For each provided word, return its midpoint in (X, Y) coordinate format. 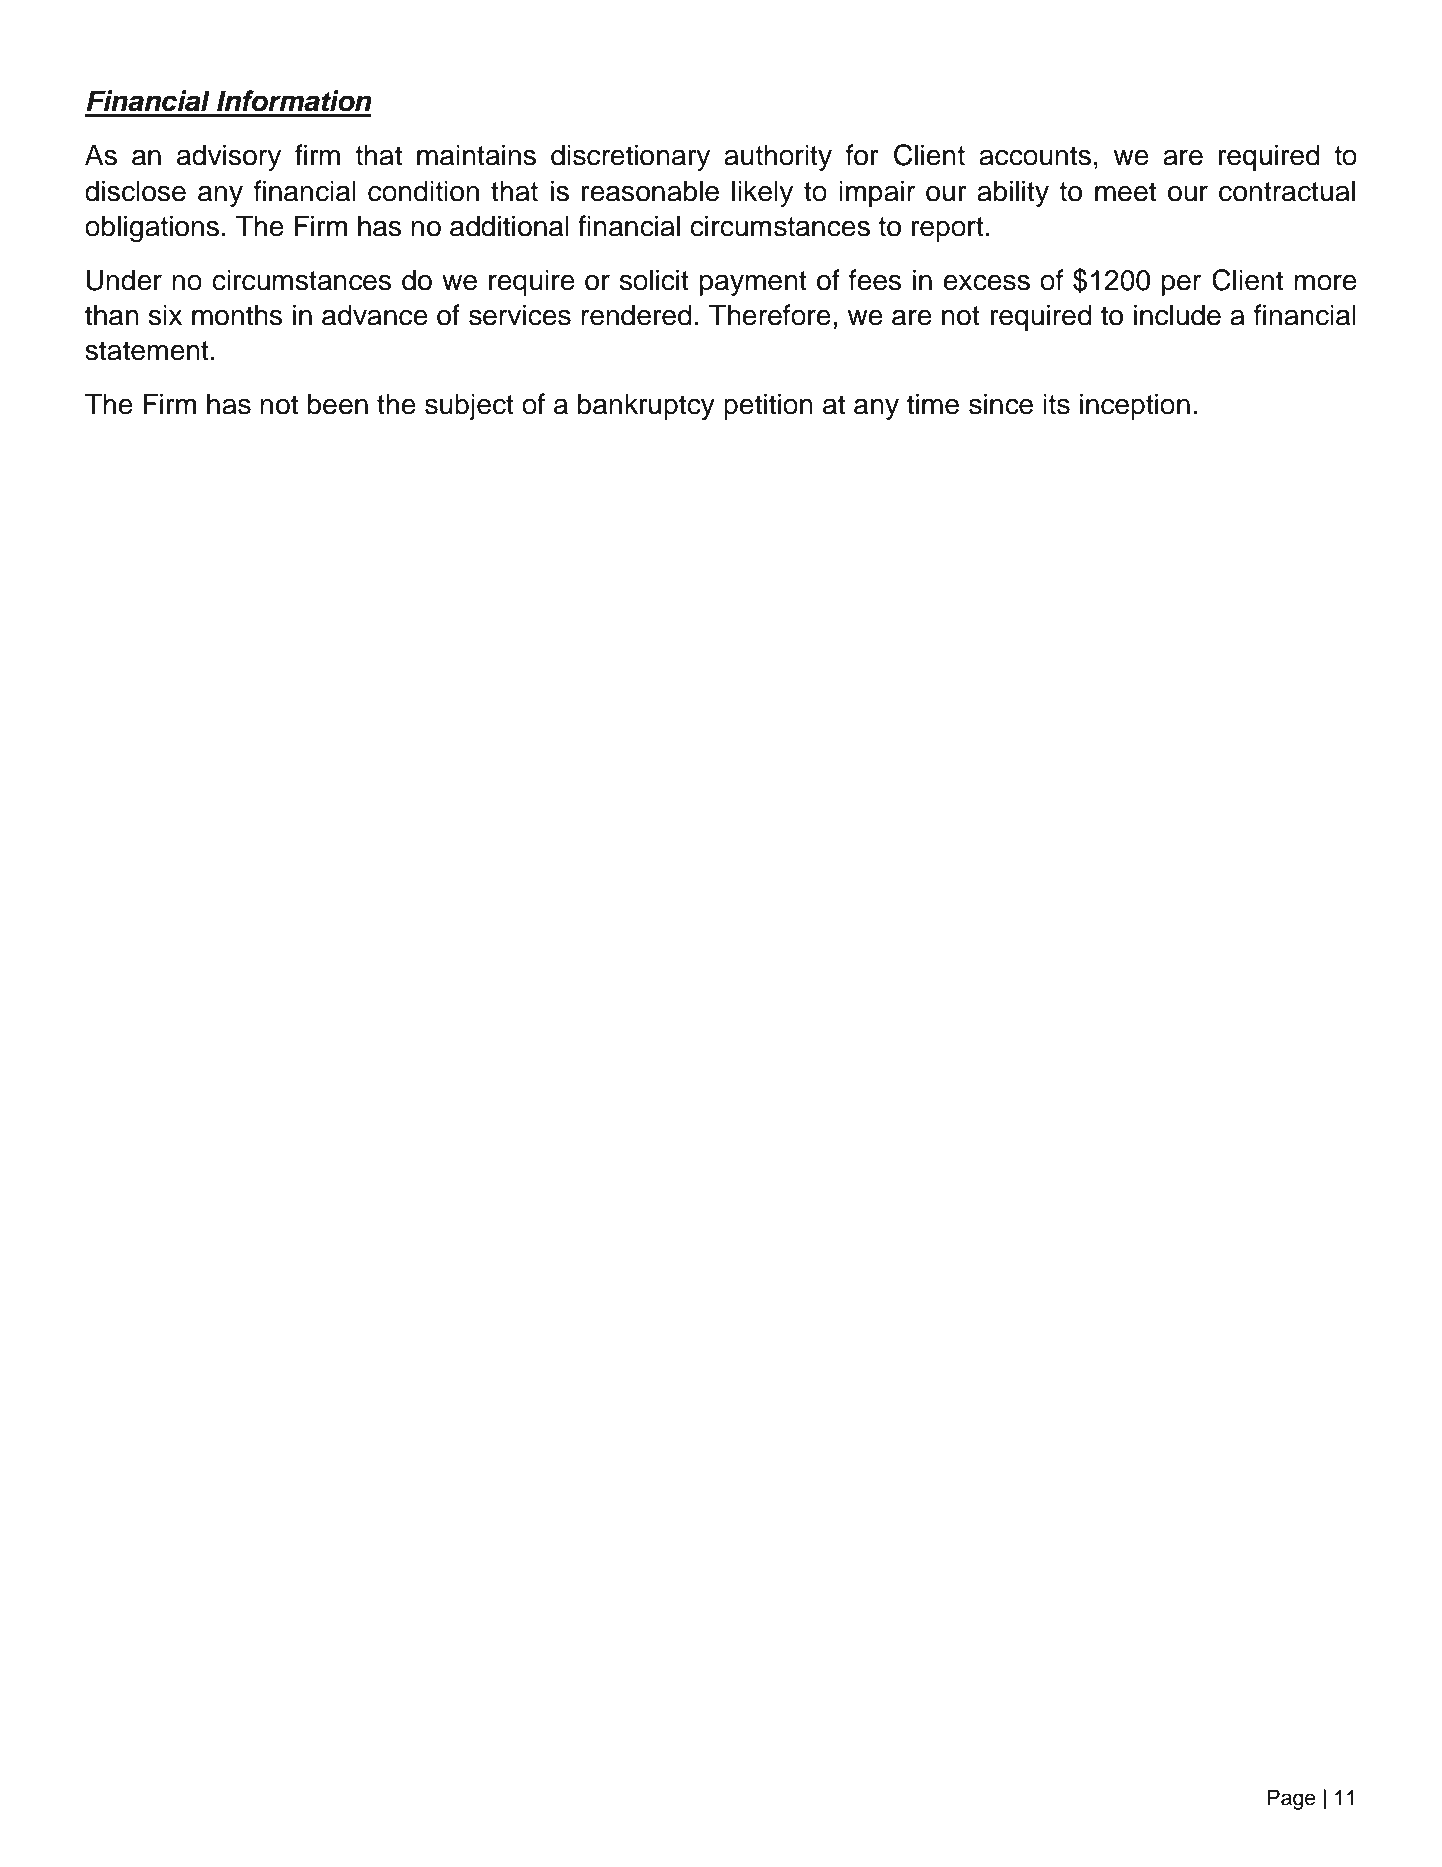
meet (1125, 192)
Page (1292, 1799)
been (338, 404)
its (1056, 404)
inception (1135, 406)
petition (768, 406)
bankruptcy (646, 406)
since (1001, 404)
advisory (229, 157)
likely (762, 193)
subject (469, 406)
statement (147, 351)
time (933, 404)
